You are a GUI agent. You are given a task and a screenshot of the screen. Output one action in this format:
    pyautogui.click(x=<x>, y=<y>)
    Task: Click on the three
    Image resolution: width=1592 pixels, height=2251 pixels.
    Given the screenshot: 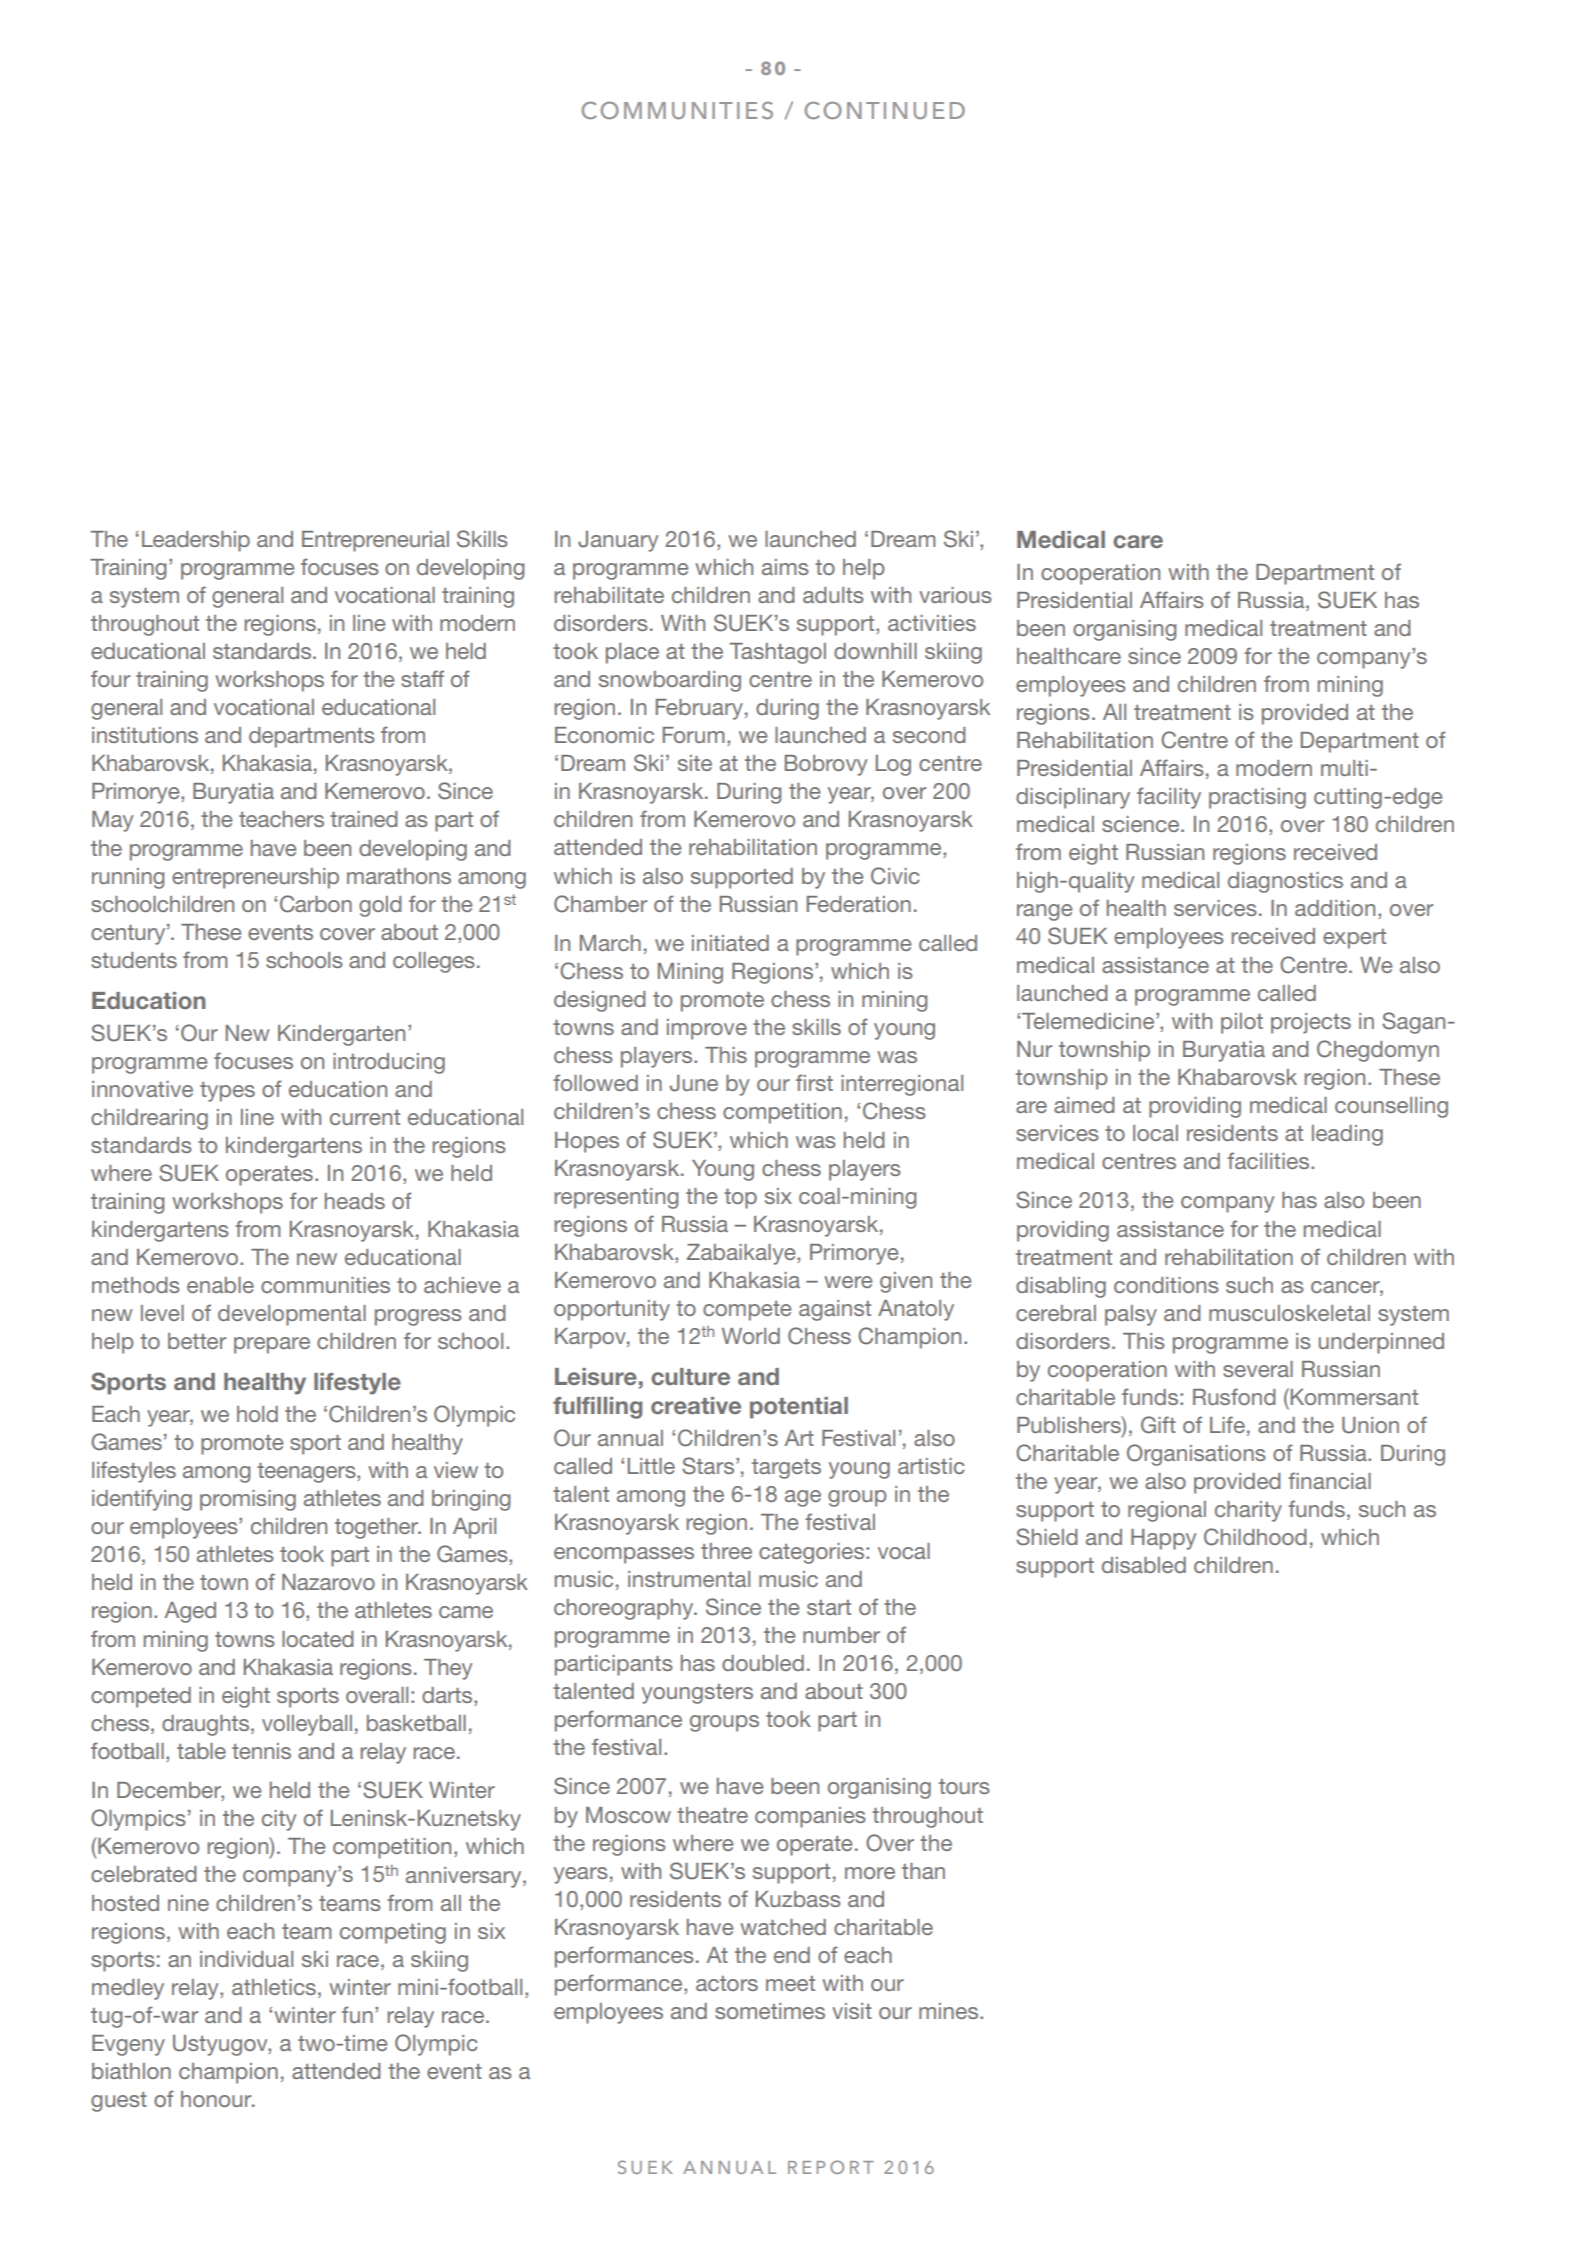 What is the action you would take?
    pyautogui.click(x=726, y=1551)
